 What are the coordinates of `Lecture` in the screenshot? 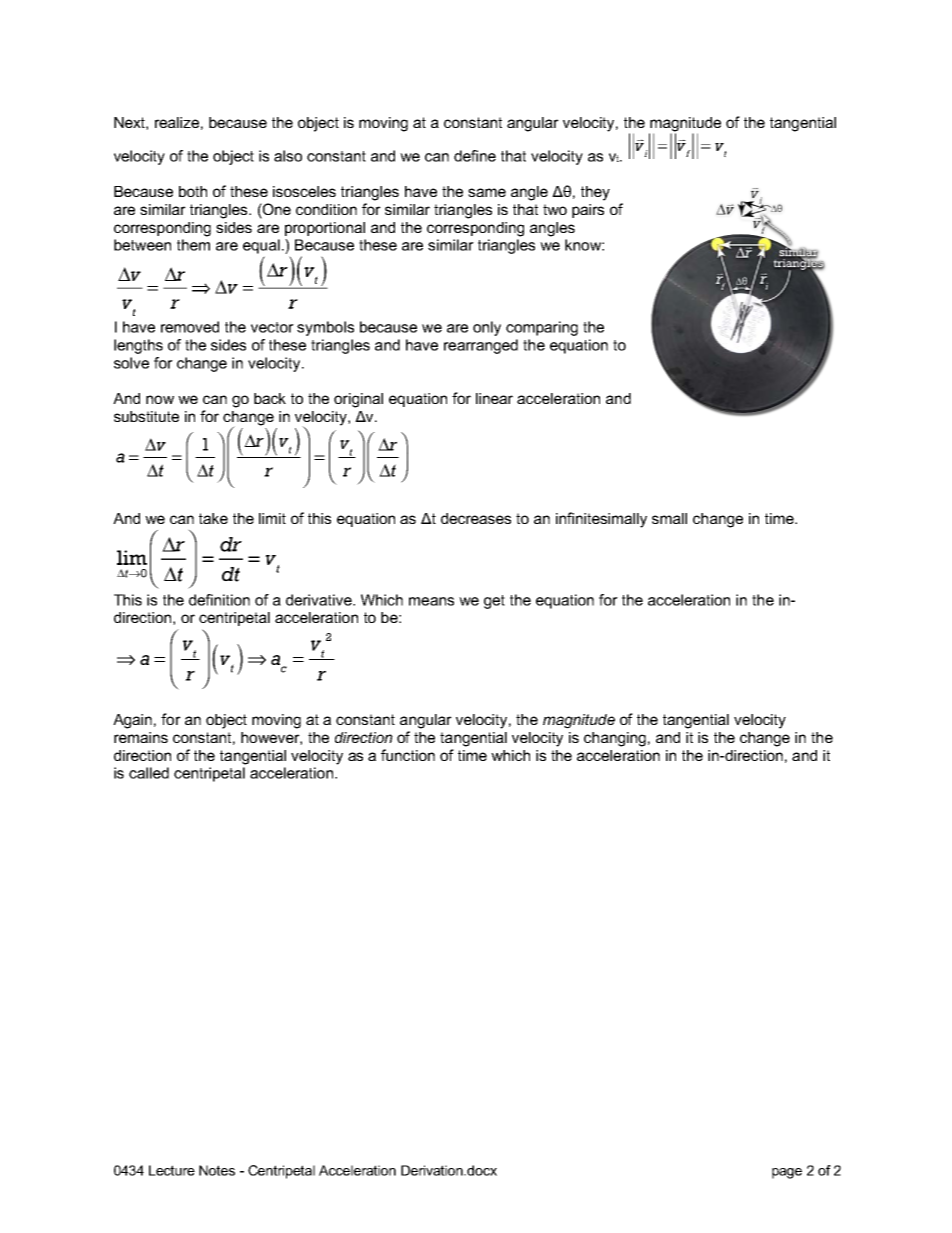 It's located at (172, 1170).
